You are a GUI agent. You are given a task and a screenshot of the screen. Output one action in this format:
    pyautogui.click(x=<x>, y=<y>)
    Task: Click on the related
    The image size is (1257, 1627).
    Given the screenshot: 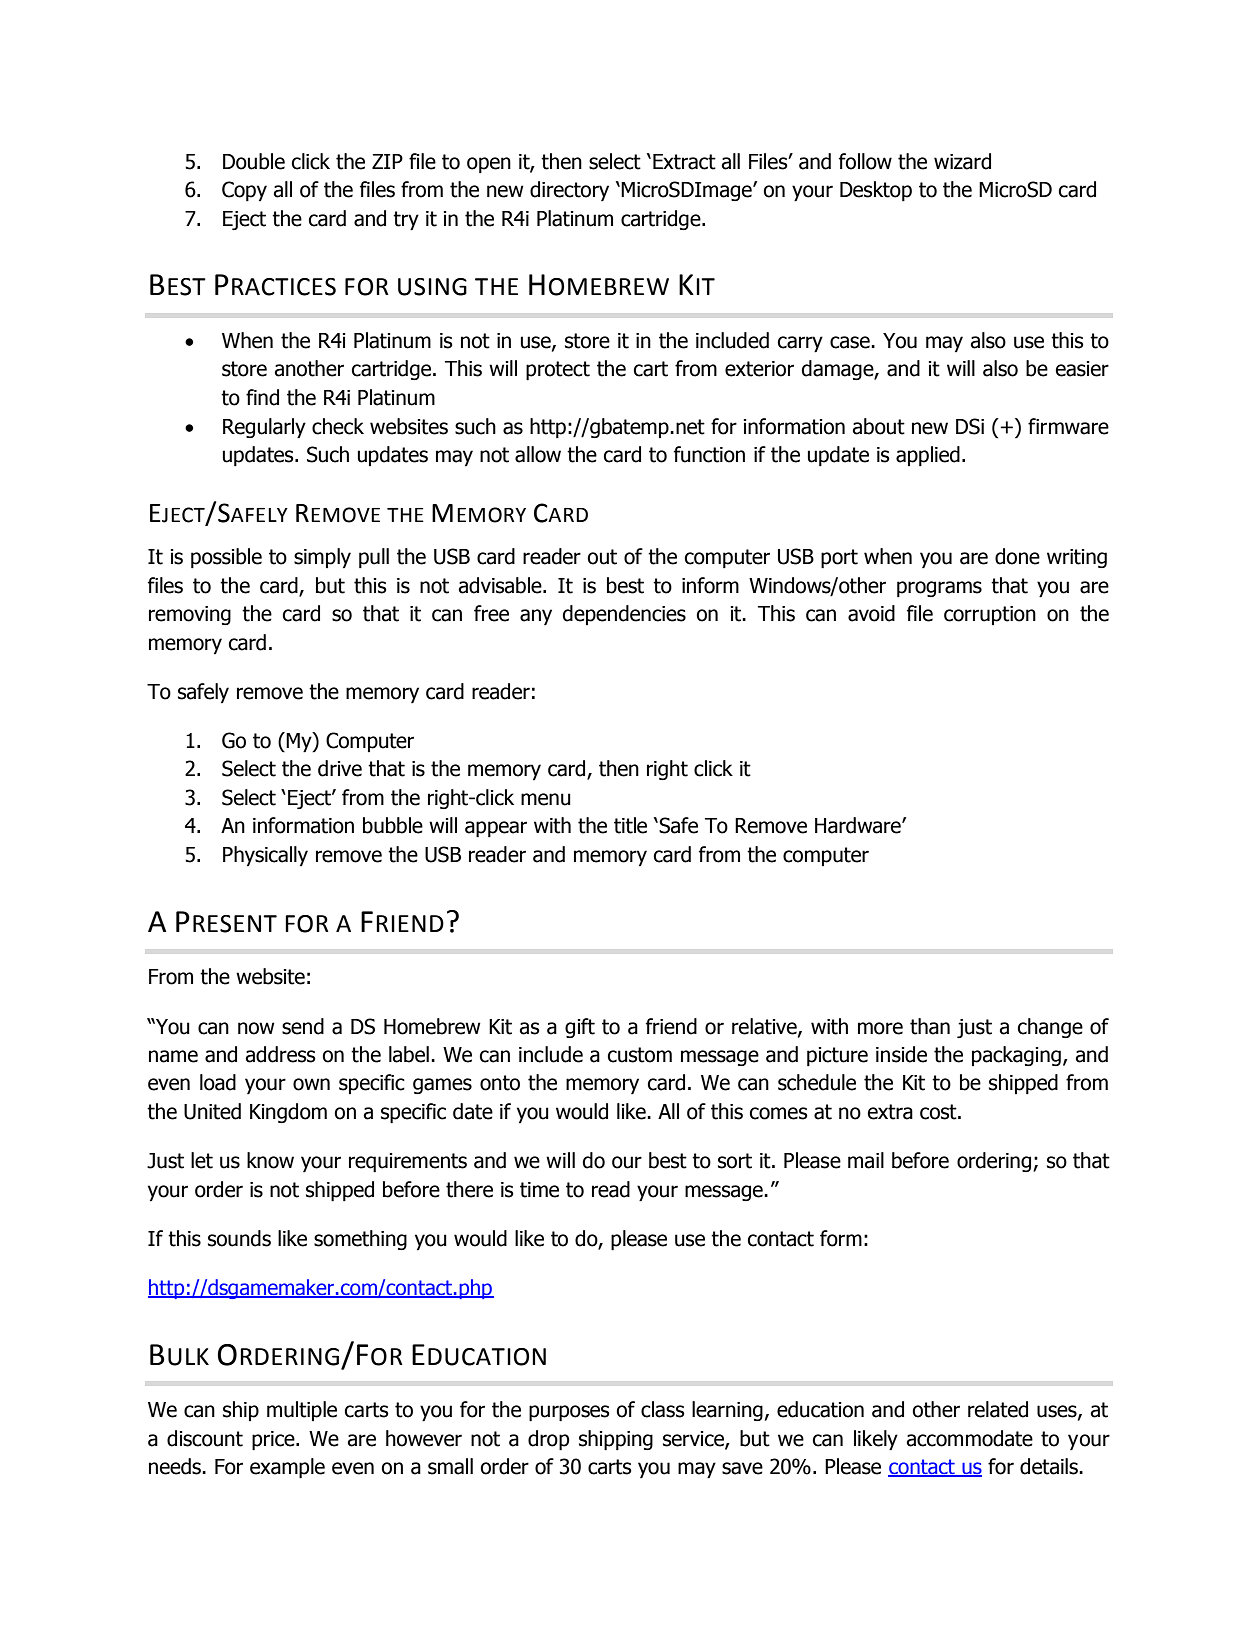 What is the action you would take?
    pyautogui.click(x=998, y=1409)
